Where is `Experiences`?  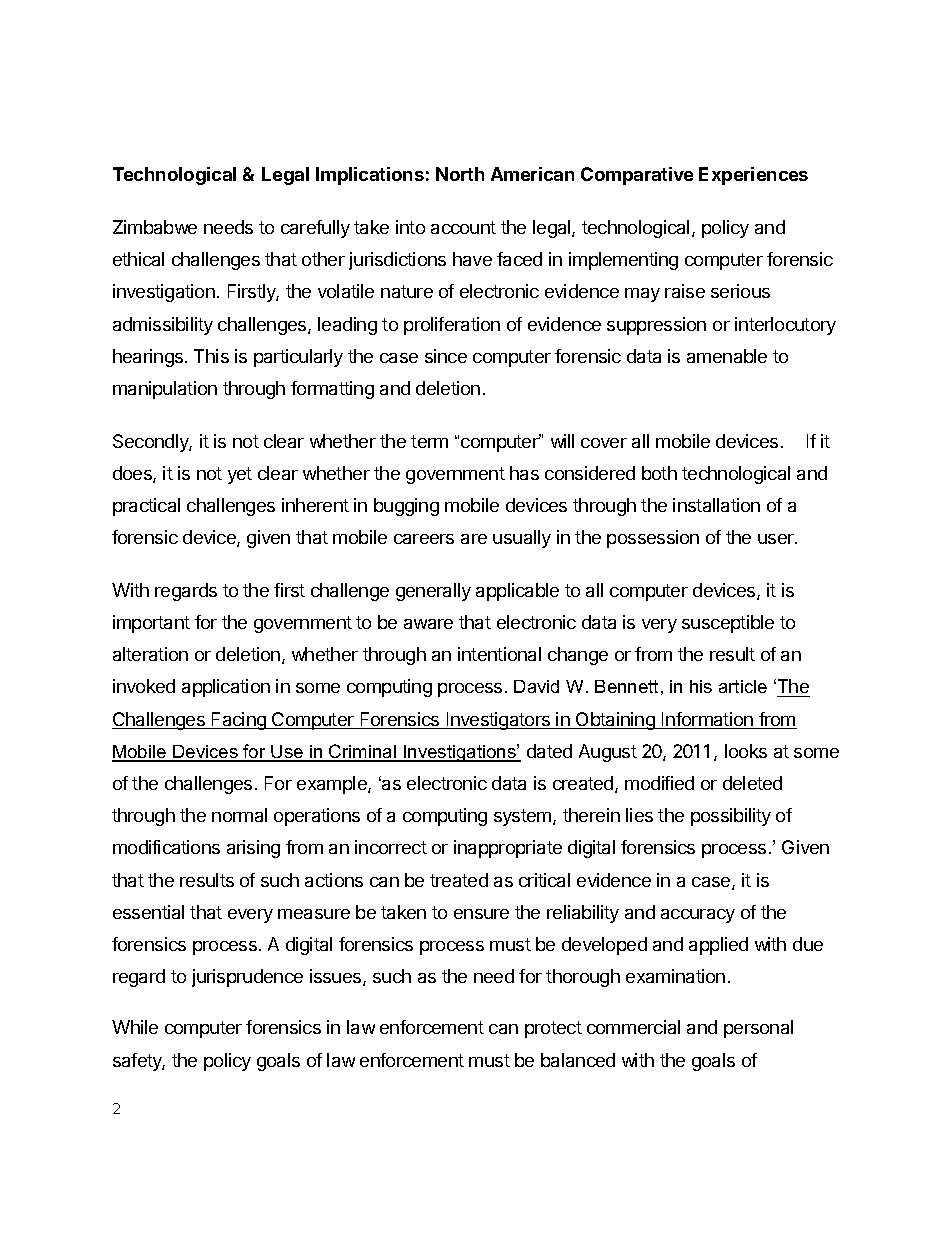 Experiences is located at coordinates (753, 176).
